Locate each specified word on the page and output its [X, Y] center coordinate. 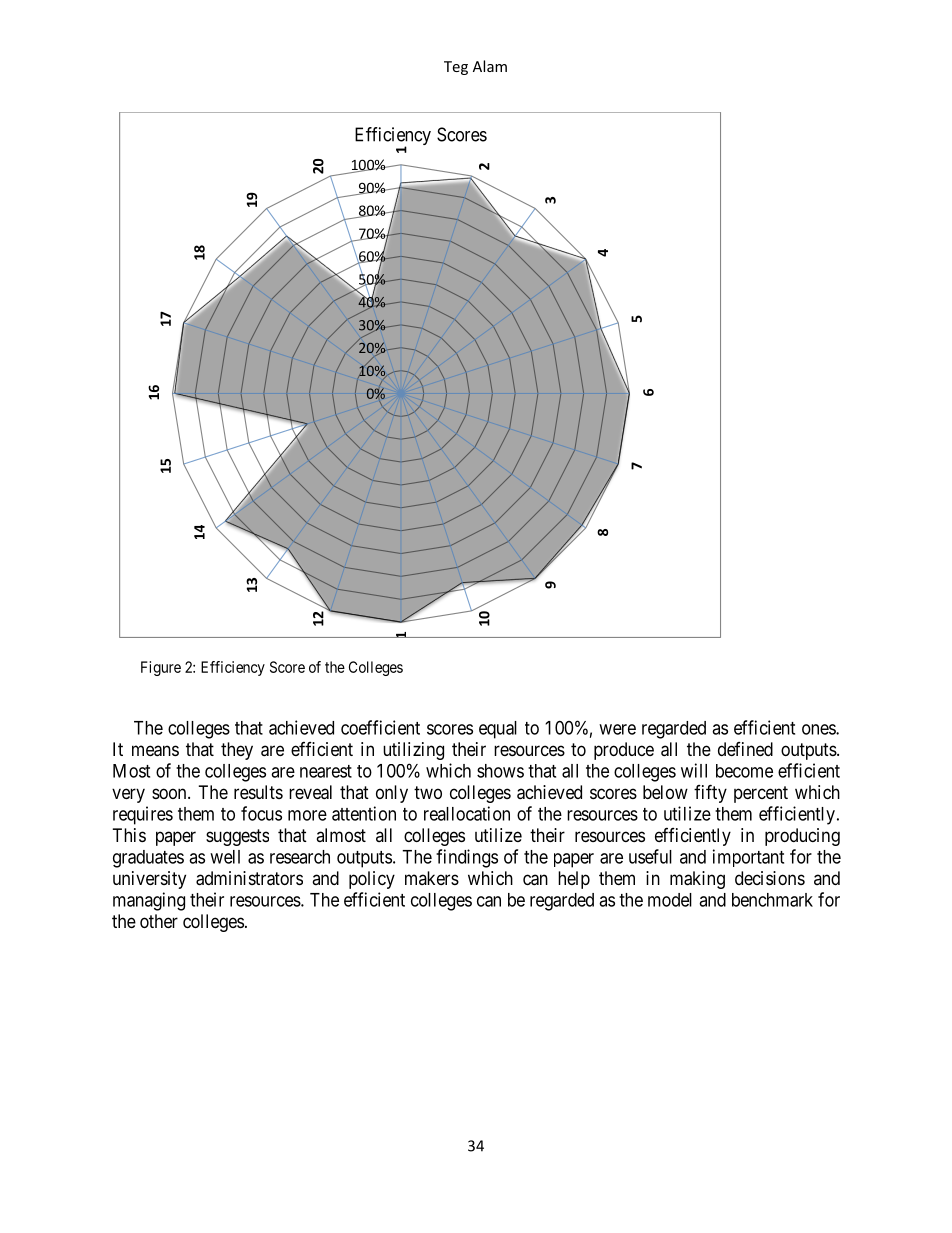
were [617, 729]
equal [498, 730]
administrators [249, 878]
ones [819, 729]
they [237, 751]
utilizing [413, 751]
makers [432, 878]
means [155, 751]
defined [745, 749]
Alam [490, 66]
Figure [161, 668]
